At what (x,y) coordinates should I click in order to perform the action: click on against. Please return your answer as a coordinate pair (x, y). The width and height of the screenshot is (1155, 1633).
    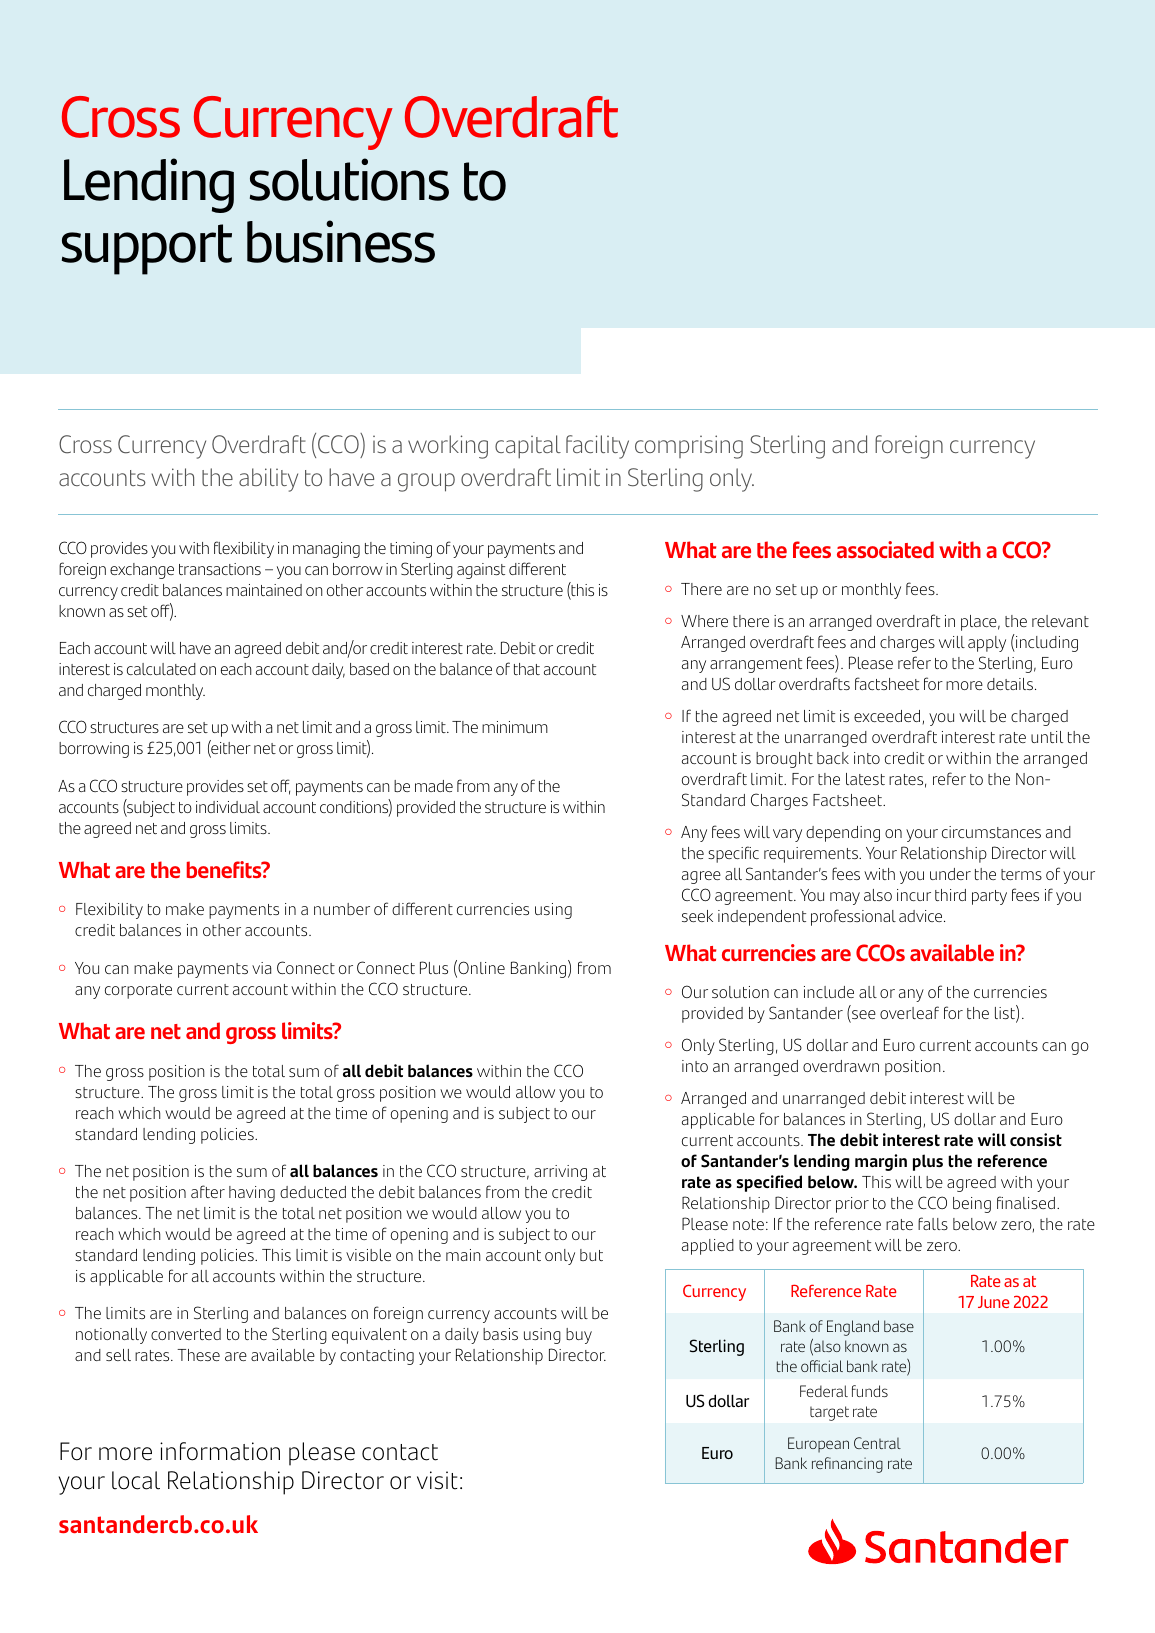
    Looking at the image, I should click on (481, 571).
